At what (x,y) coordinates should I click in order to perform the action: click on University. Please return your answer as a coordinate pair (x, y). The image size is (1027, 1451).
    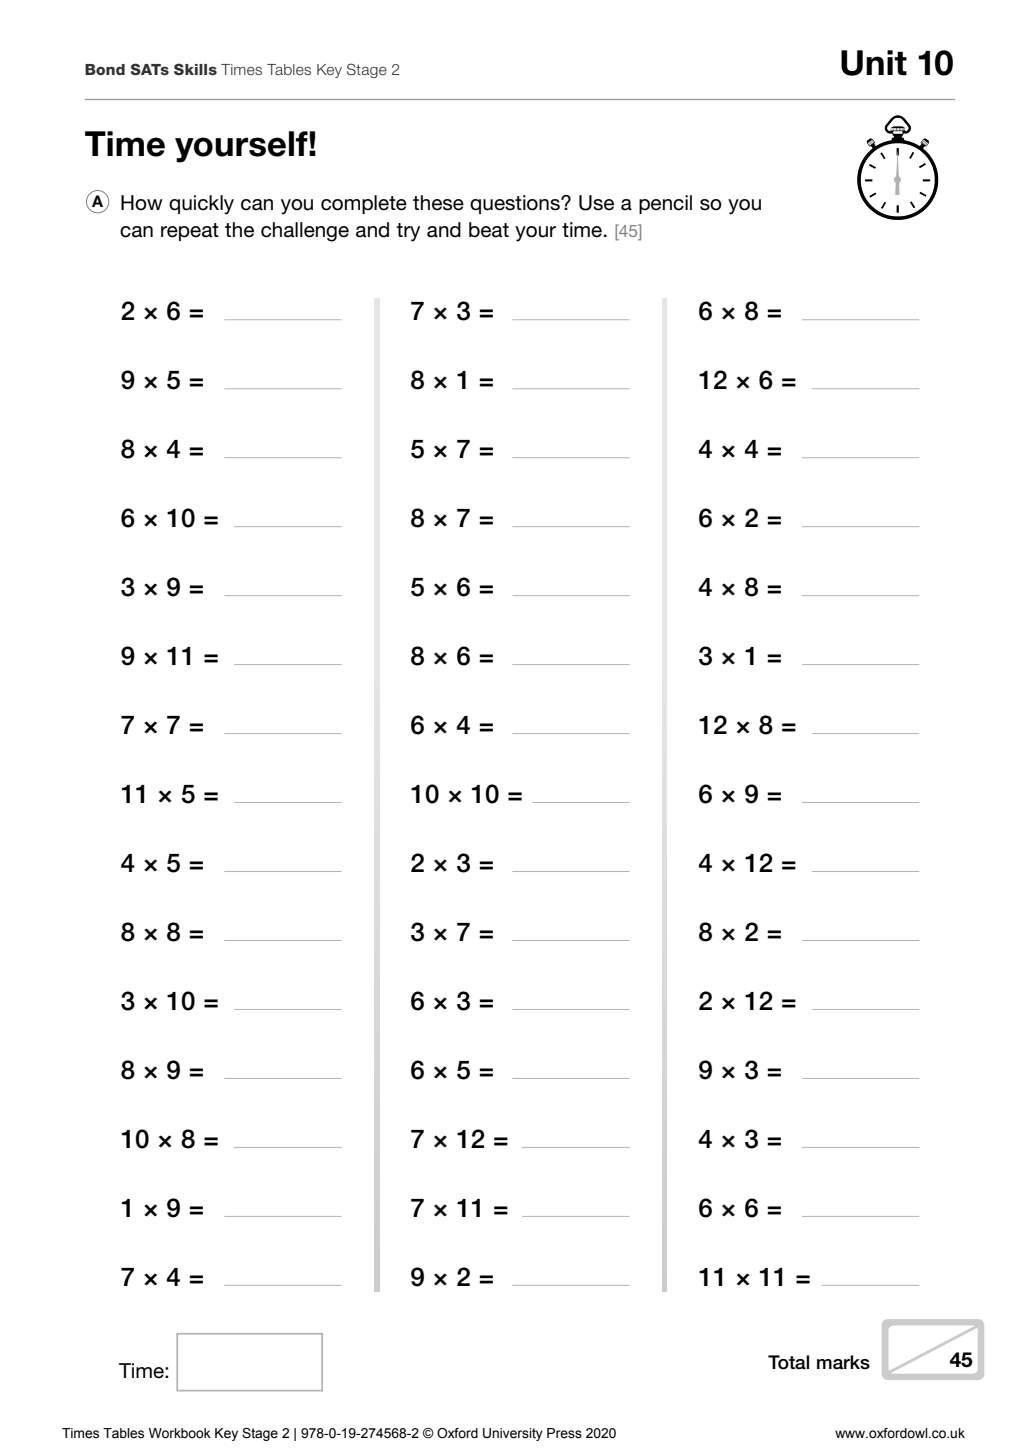
    Looking at the image, I should click on (513, 1434).
